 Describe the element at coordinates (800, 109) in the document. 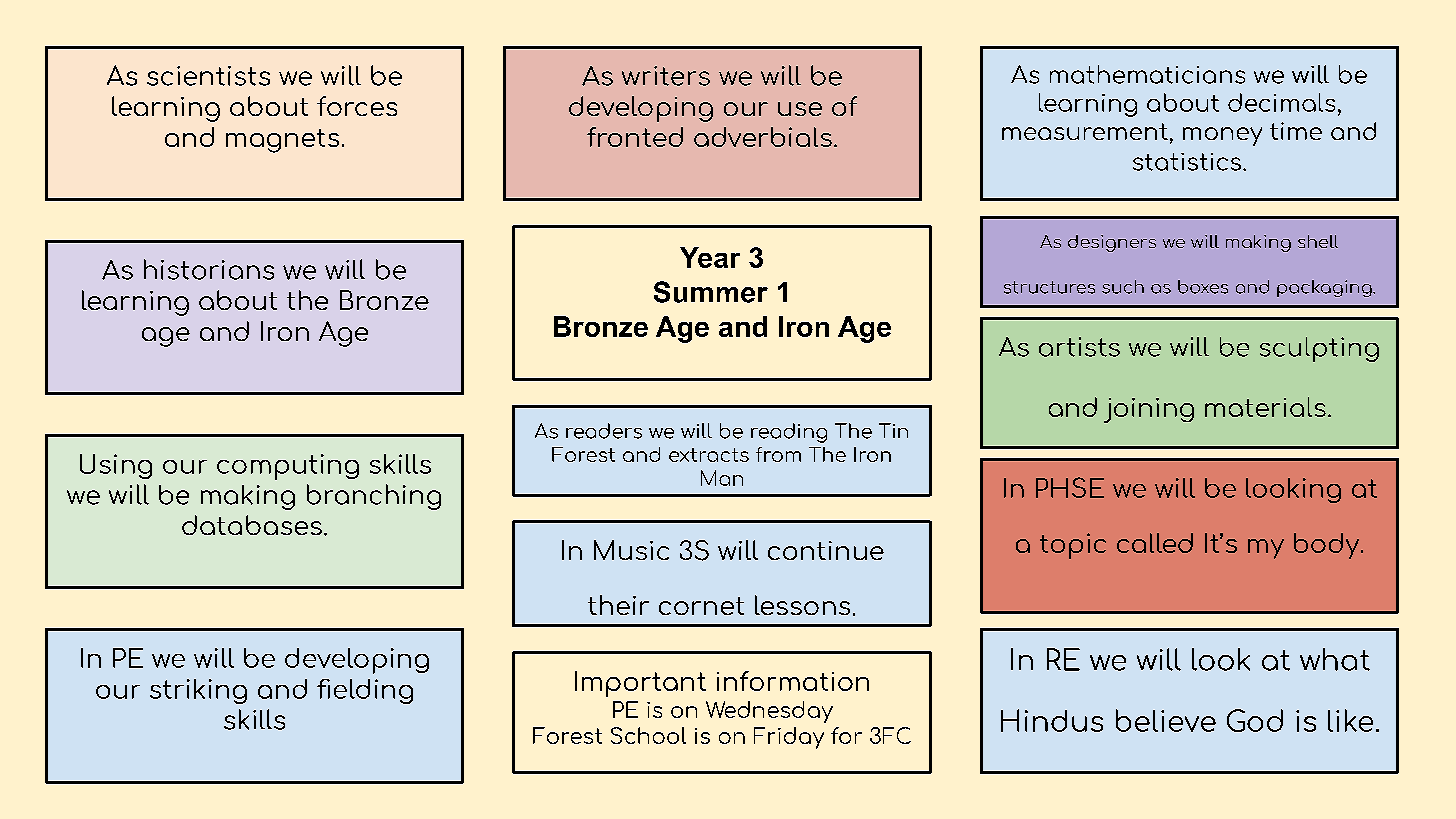

I see `use` at that location.
